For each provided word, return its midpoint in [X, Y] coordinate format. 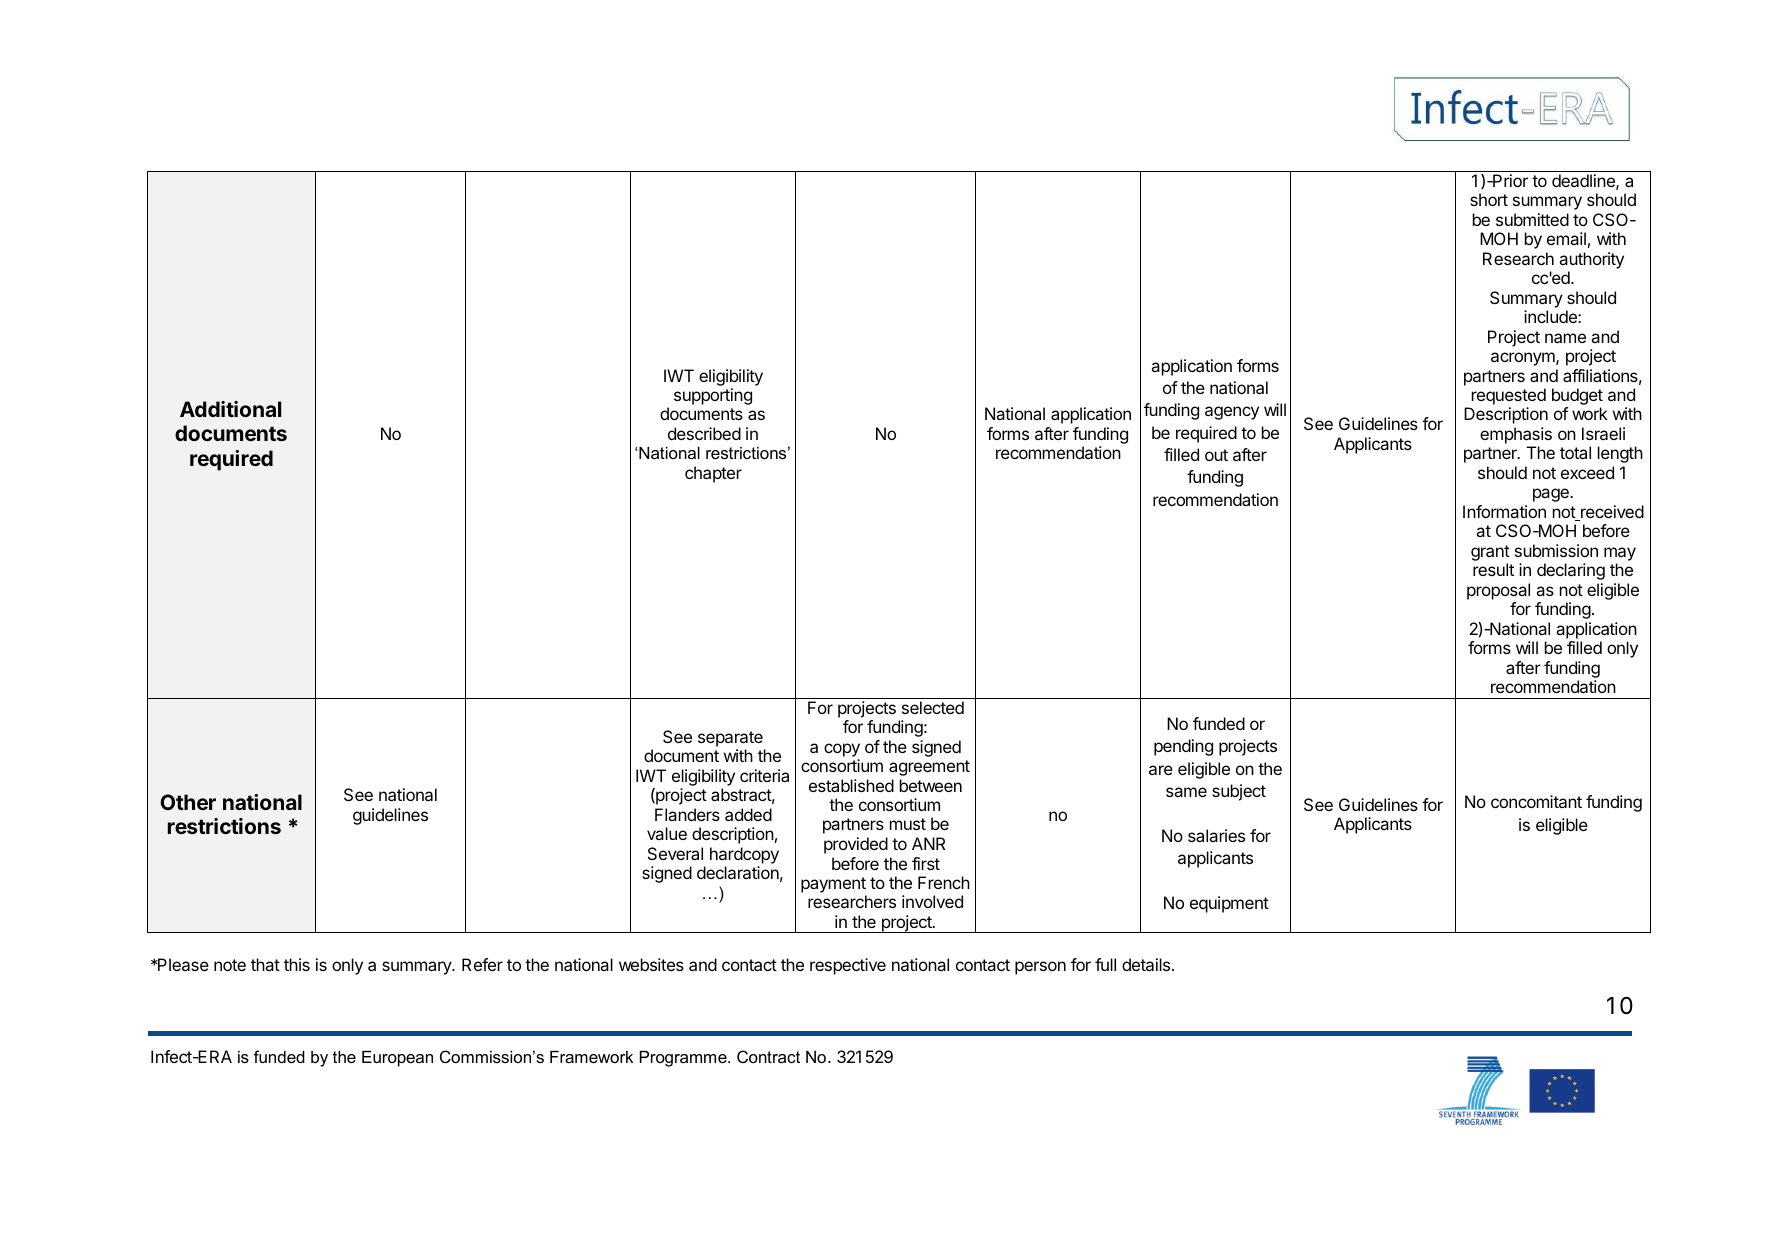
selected [933, 707]
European [397, 1059]
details [1147, 964]
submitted [1532, 219]
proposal [1498, 591]
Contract [768, 1056]
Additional [230, 409]
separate [730, 739]
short [1489, 199]
